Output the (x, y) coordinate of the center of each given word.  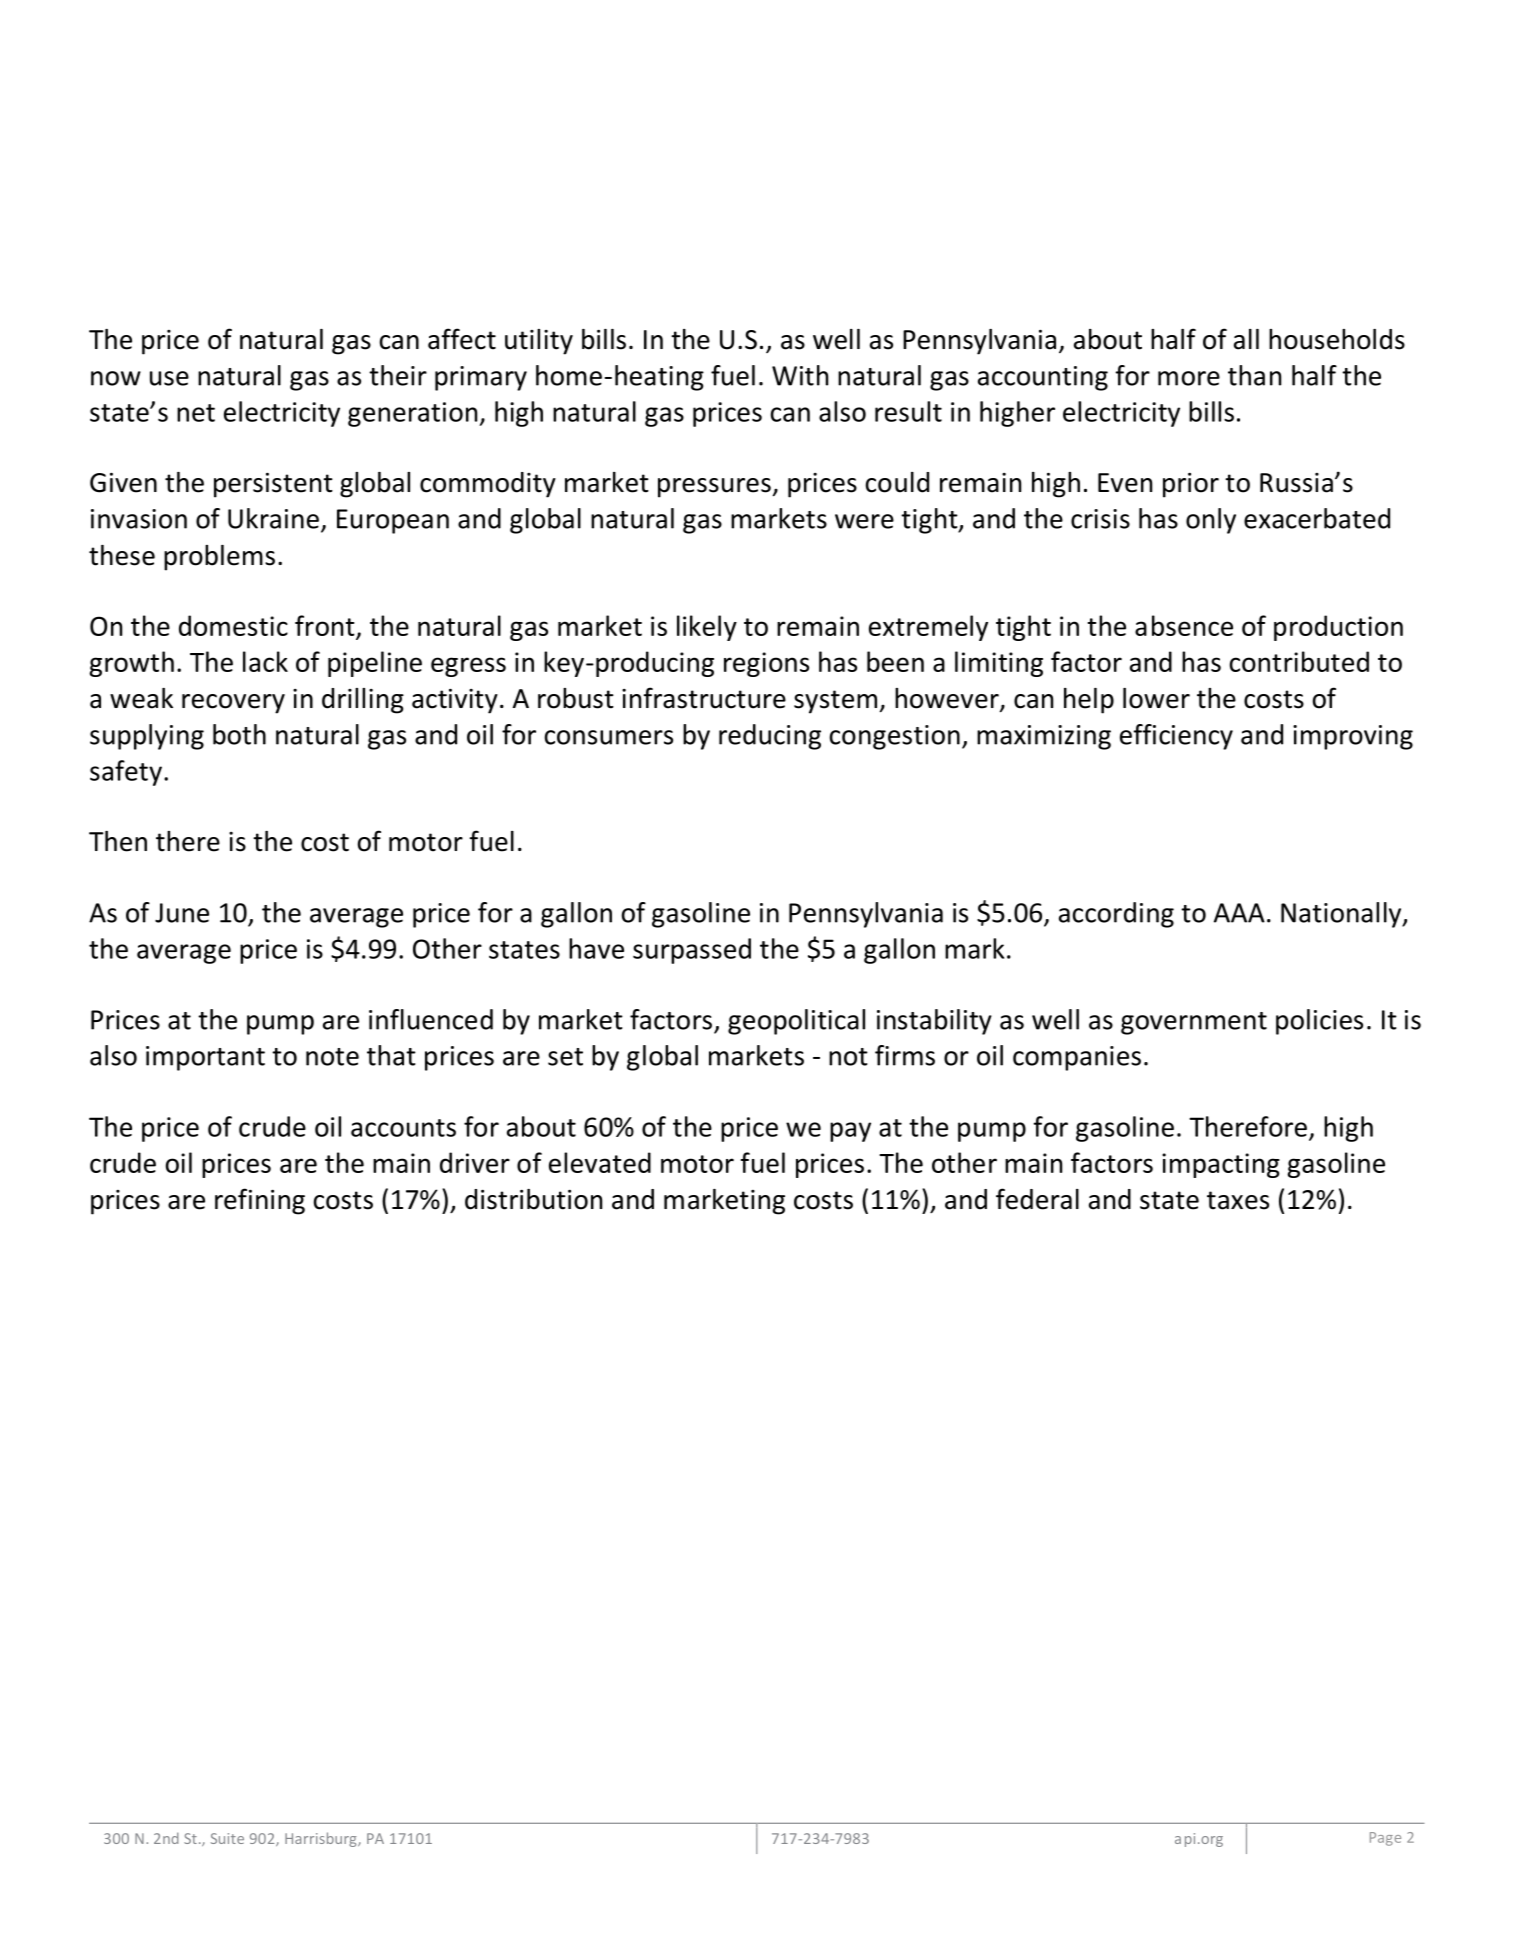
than (1254, 375)
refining (260, 1201)
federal (1037, 1199)
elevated (600, 1162)
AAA (1239, 913)
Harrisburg (322, 1839)
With (800, 375)
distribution (533, 1199)
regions (766, 664)
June (182, 913)
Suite (227, 1838)
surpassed (692, 951)
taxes (1238, 1200)
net (196, 413)
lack (265, 661)
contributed (1299, 661)
